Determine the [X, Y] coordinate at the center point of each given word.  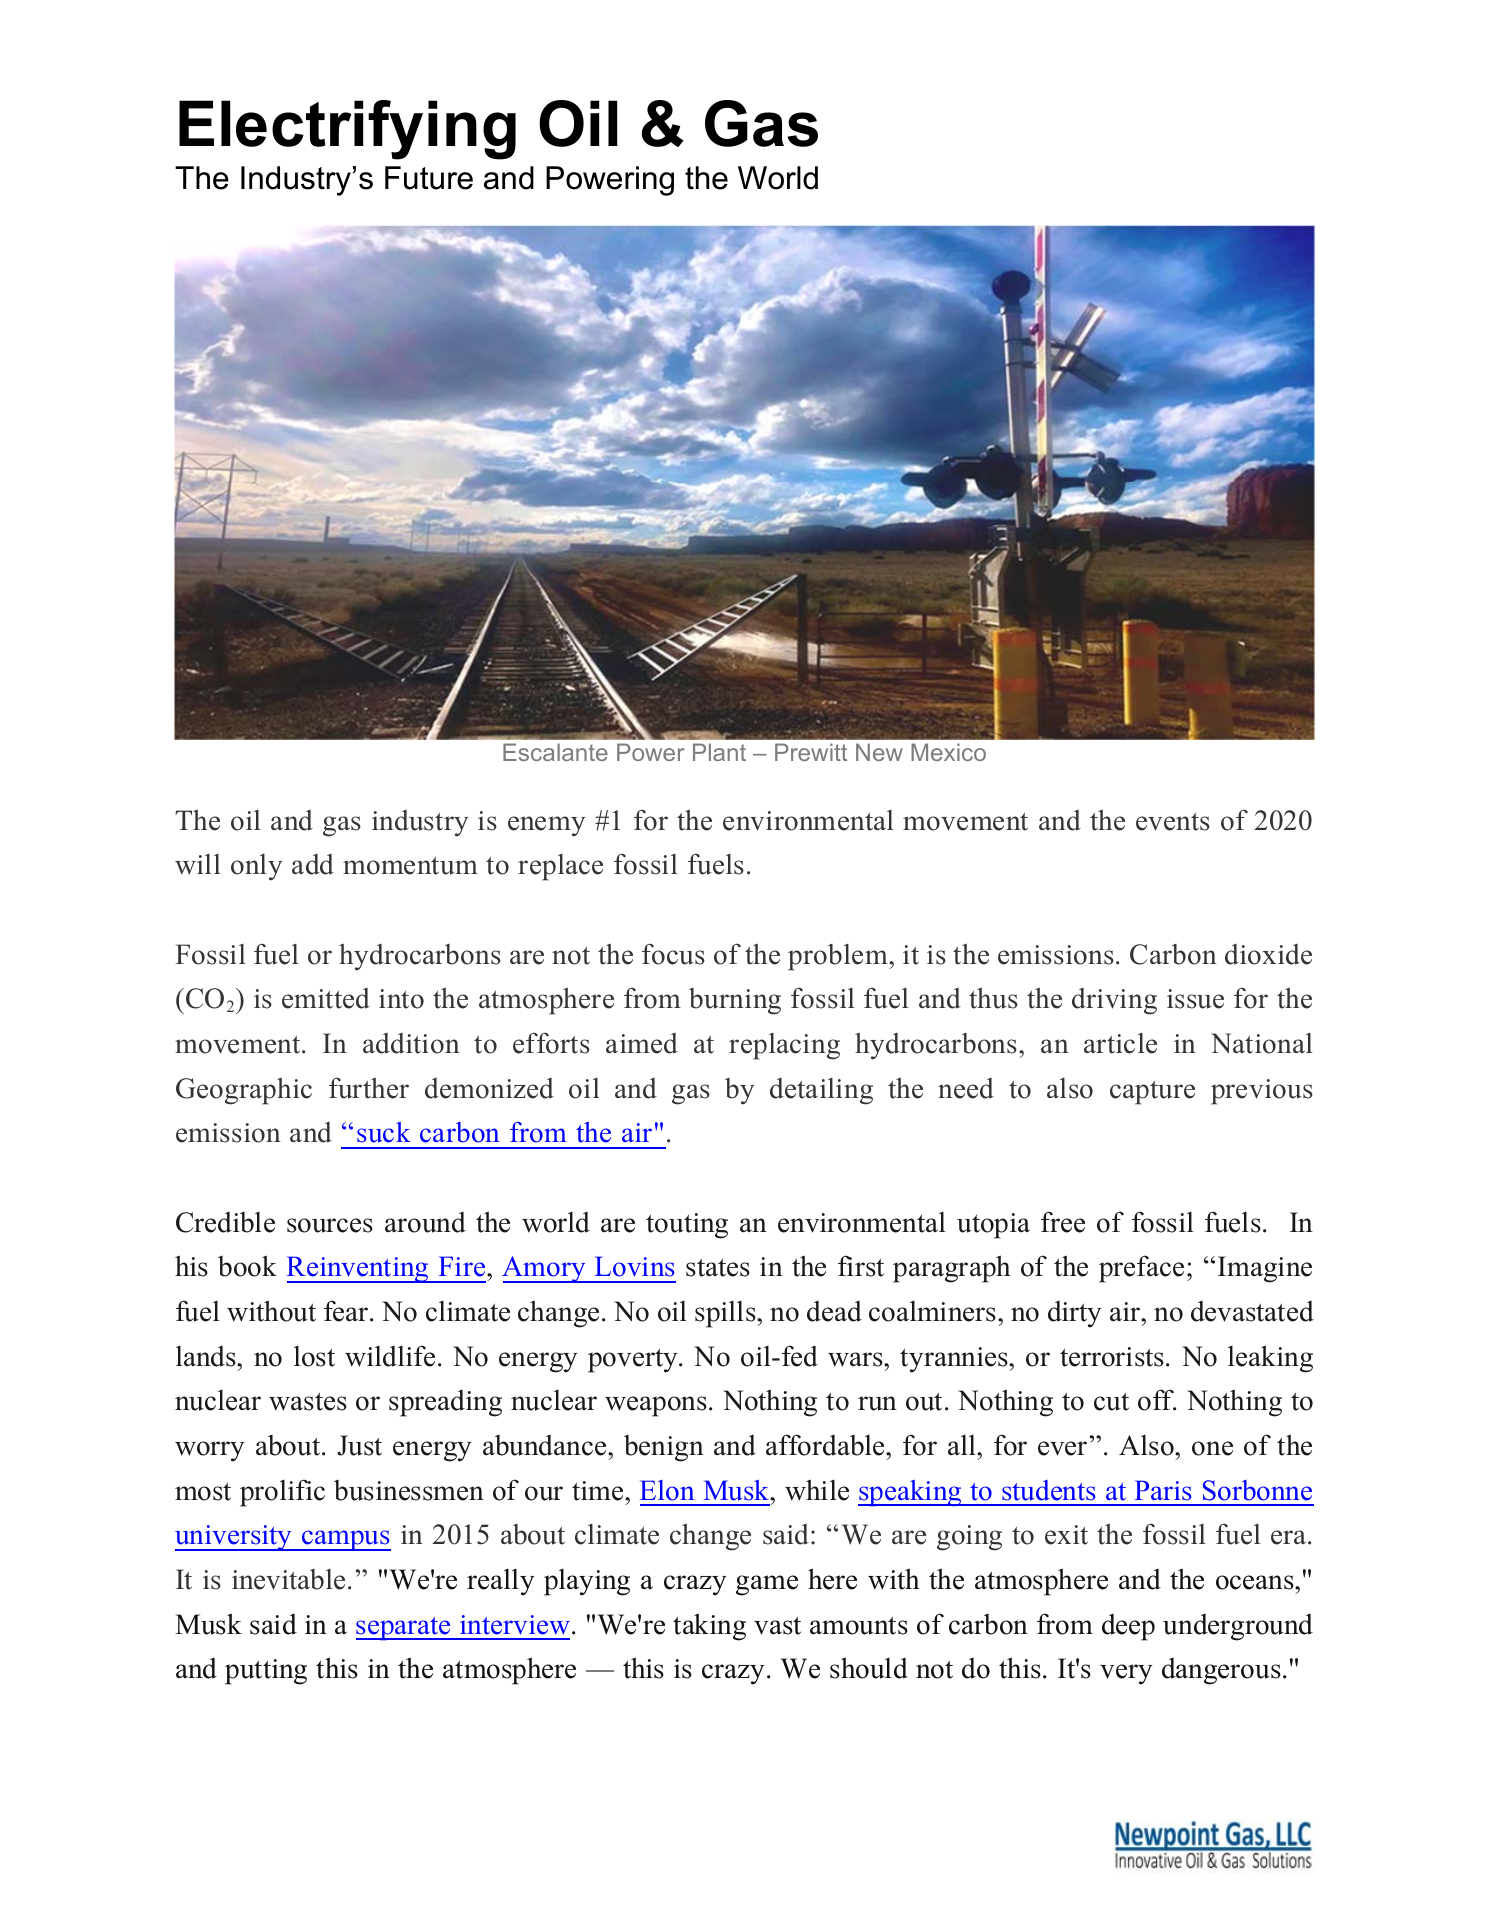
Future [429, 178]
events [1173, 822]
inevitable [288, 1579]
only [256, 867]
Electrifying [347, 130]
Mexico [948, 752]
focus [673, 954]
